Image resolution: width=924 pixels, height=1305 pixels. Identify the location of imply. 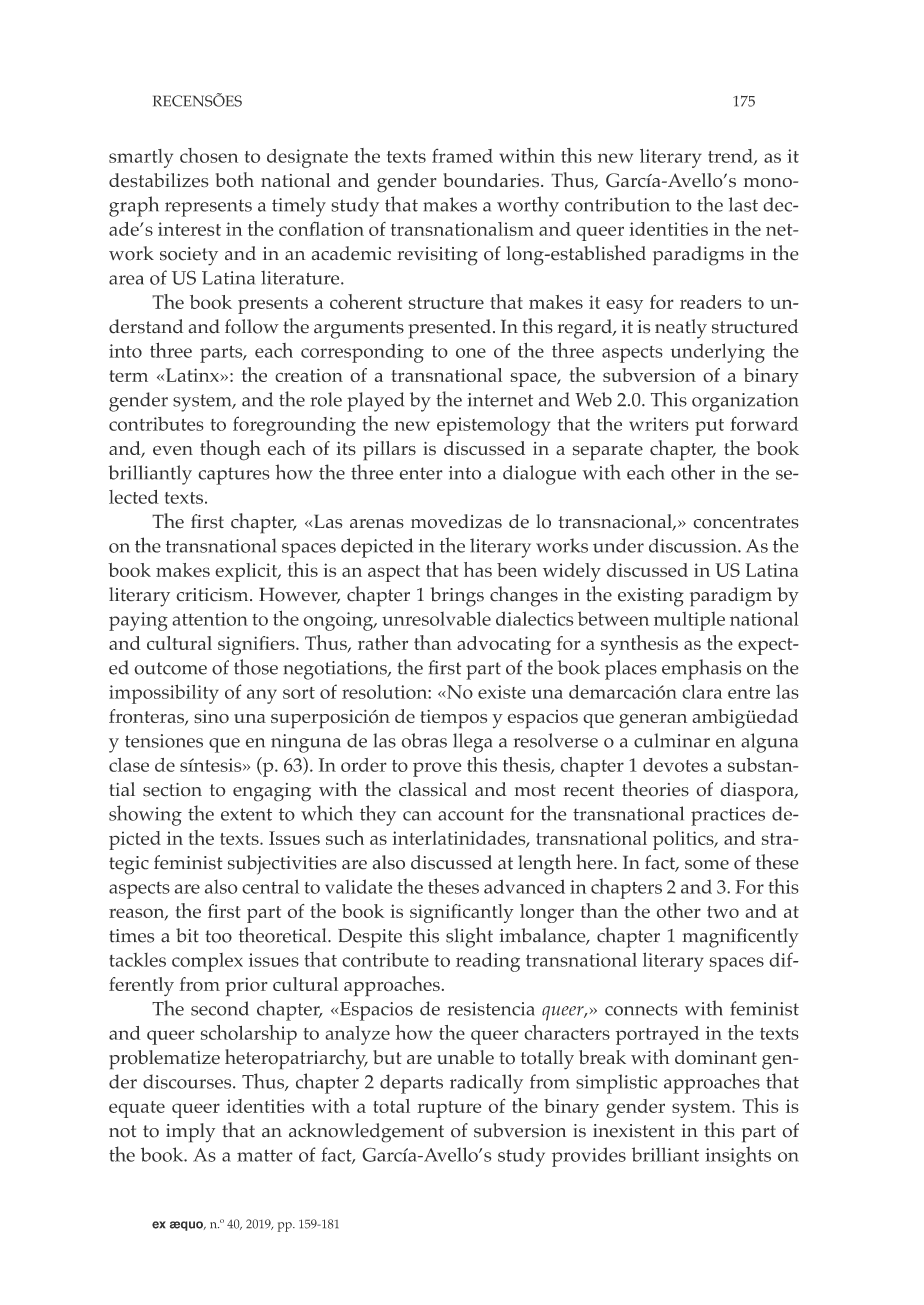
(190, 1133).
